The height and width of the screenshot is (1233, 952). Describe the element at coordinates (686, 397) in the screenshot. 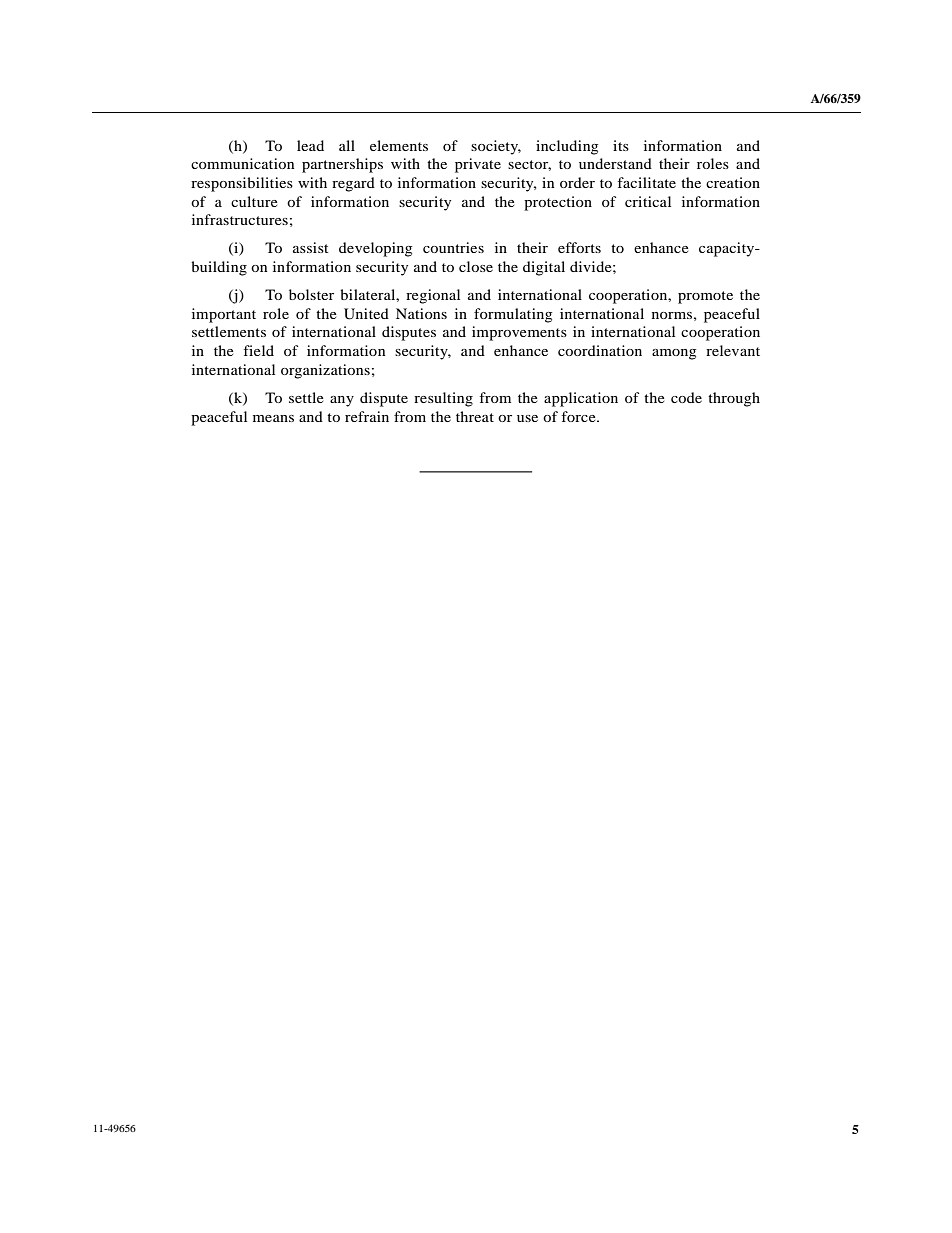

I see `code` at that location.
